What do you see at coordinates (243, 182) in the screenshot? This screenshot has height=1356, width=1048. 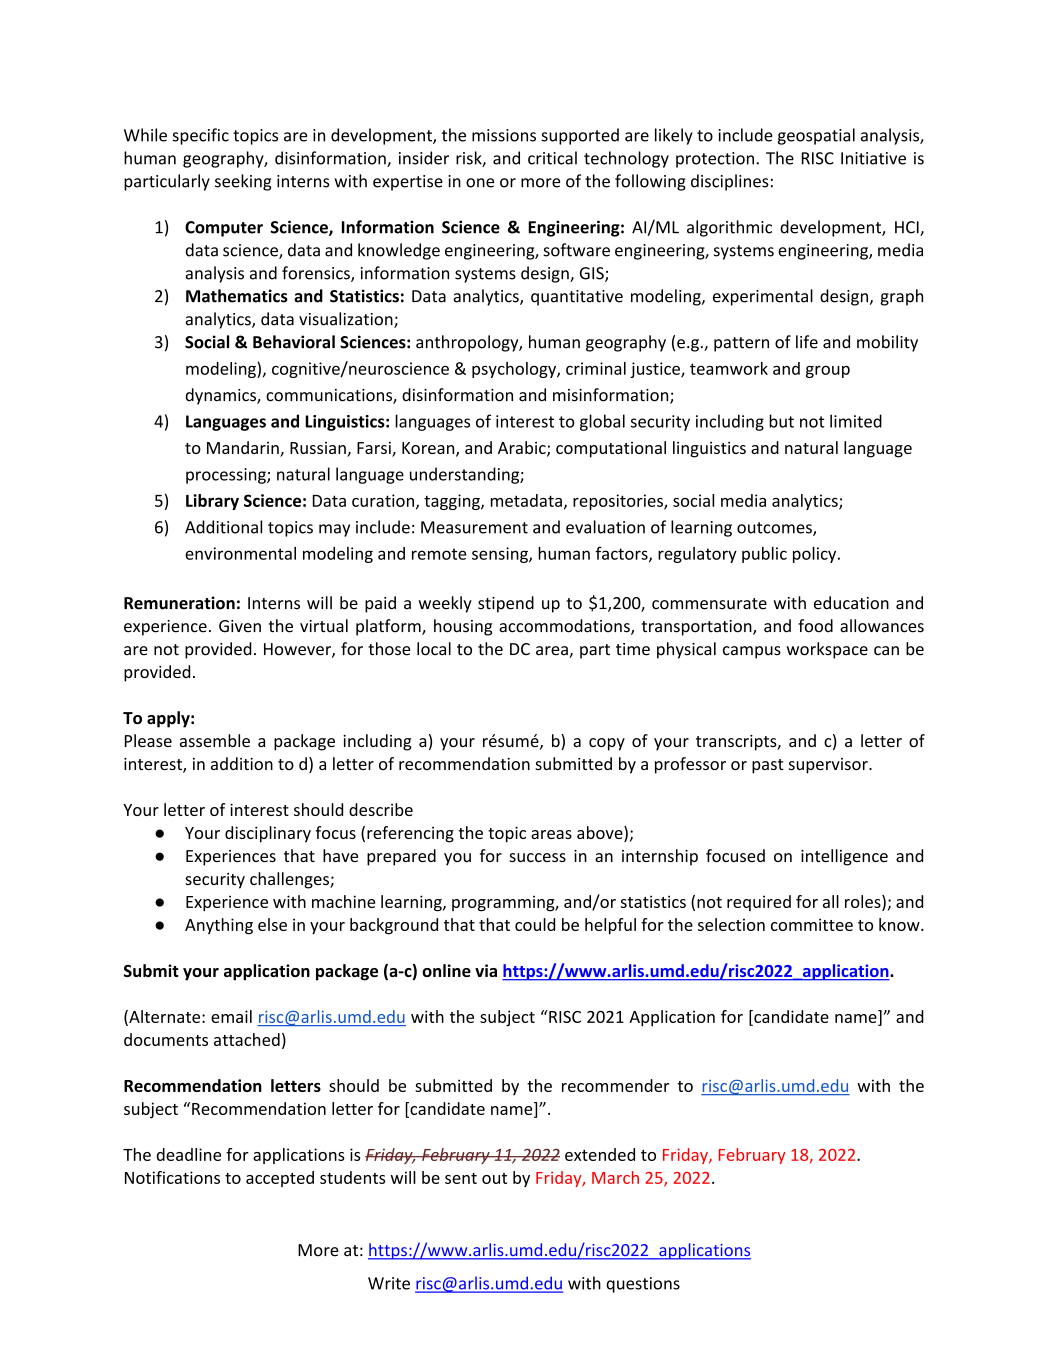 I see `seeking` at bounding box center [243, 182].
